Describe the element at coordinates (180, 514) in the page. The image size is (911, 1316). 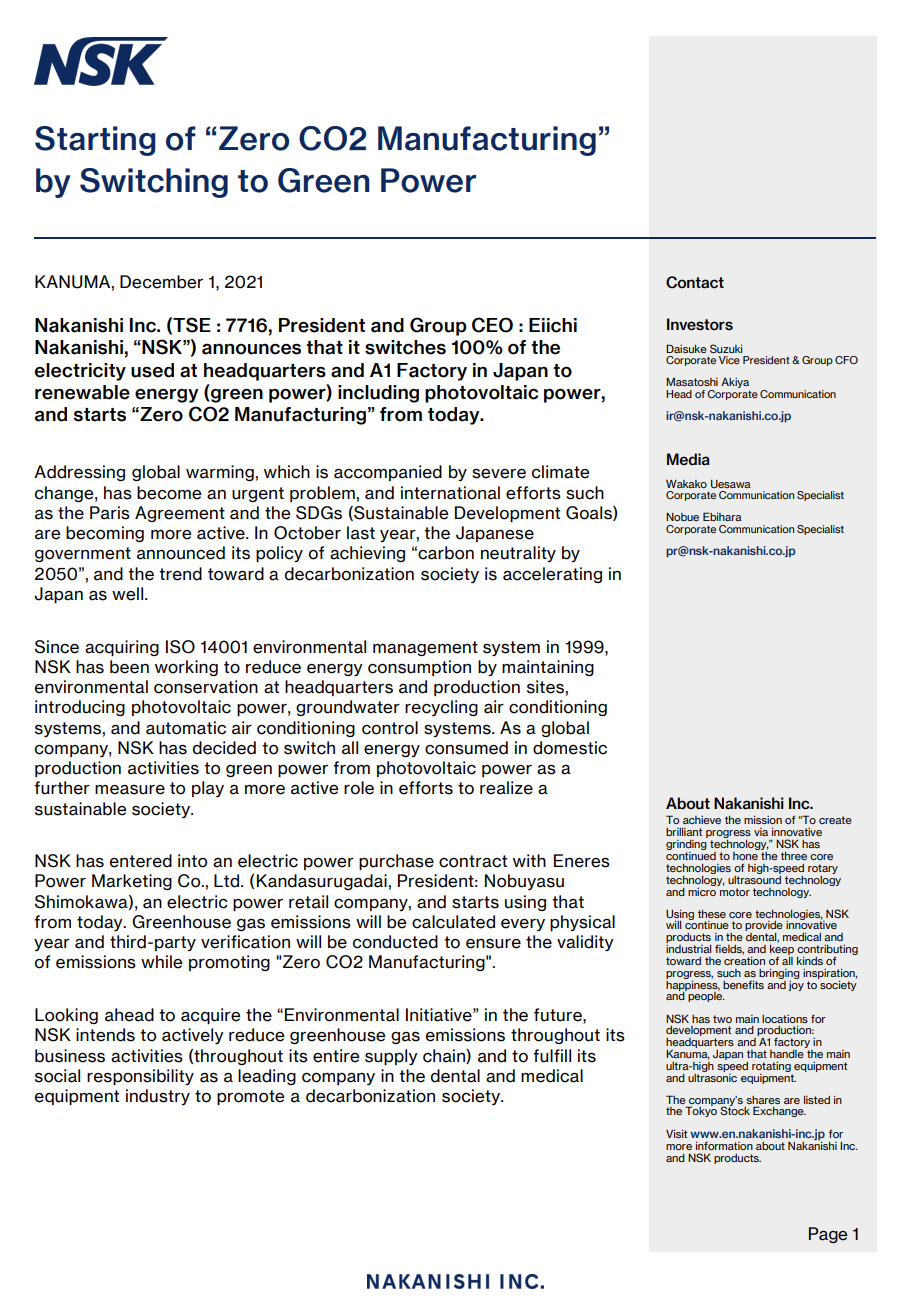
I see `Agreement` at that location.
